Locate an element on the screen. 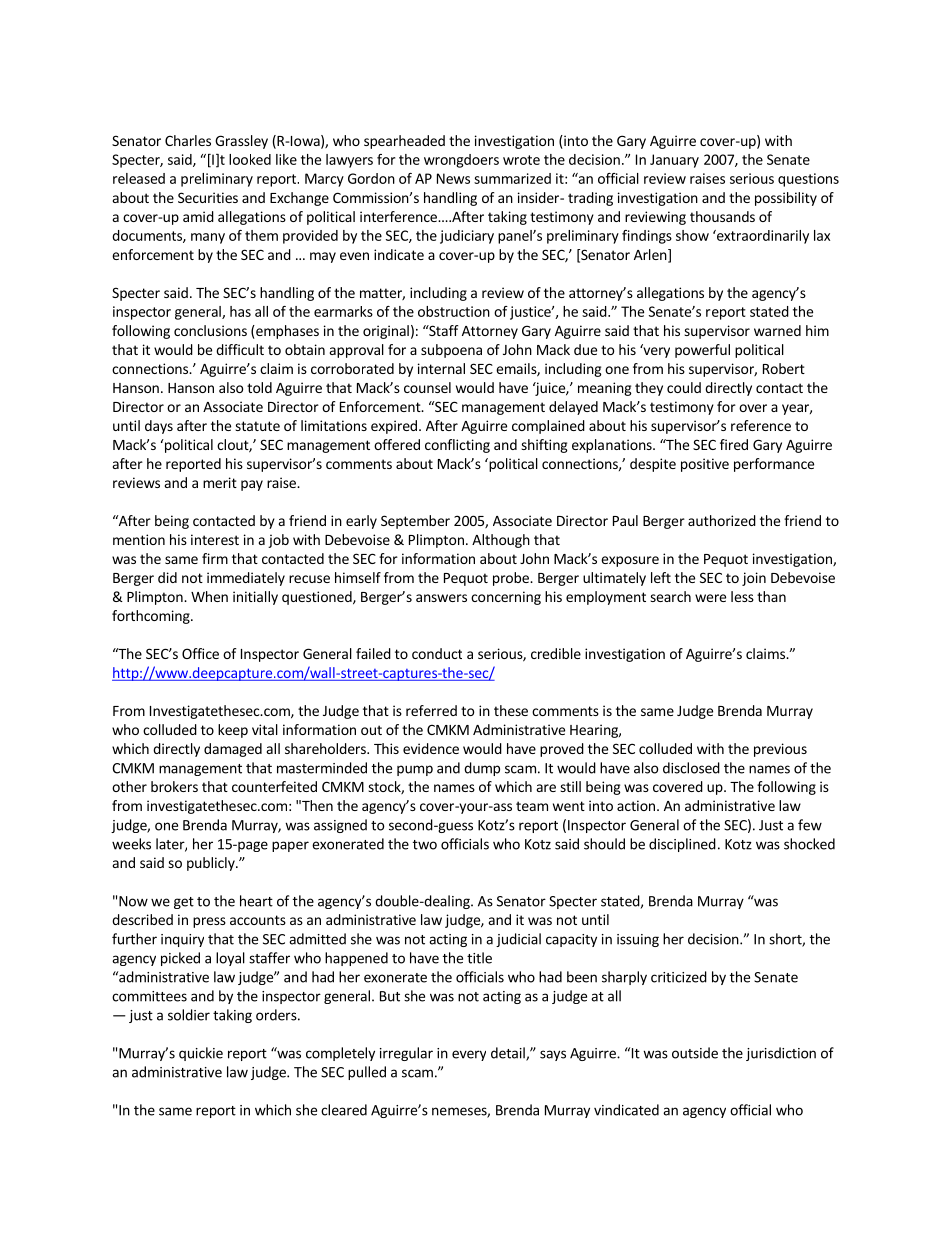  conflicting is located at coordinates (457, 446).
